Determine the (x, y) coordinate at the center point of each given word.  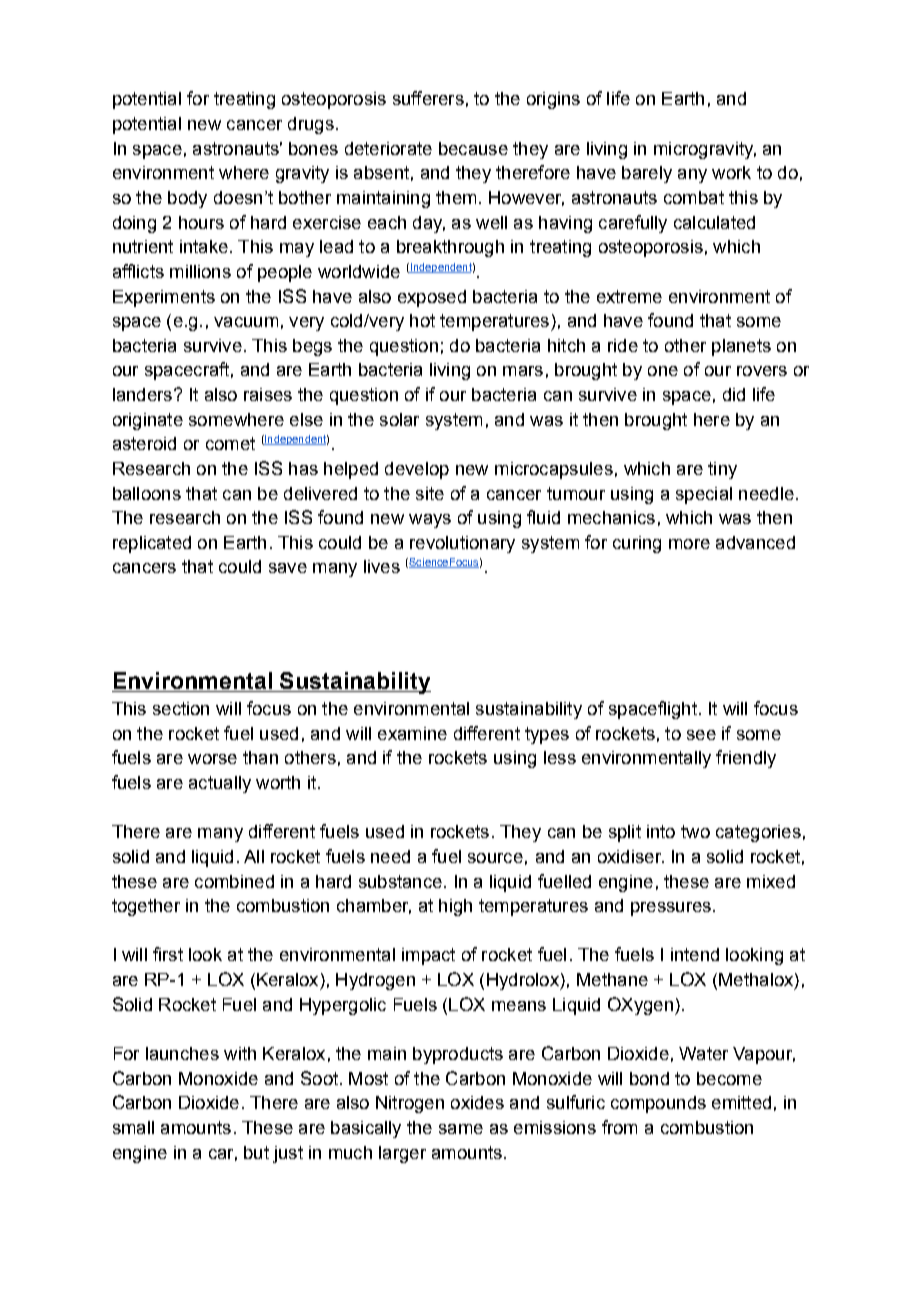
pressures (671, 909)
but (256, 1152)
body (187, 199)
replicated (152, 544)
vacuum (246, 322)
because (473, 148)
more (689, 544)
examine (412, 733)
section (181, 708)
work (731, 172)
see (701, 735)
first (168, 954)
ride (623, 345)
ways (430, 521)
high (455, 907)
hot (422, 320)
